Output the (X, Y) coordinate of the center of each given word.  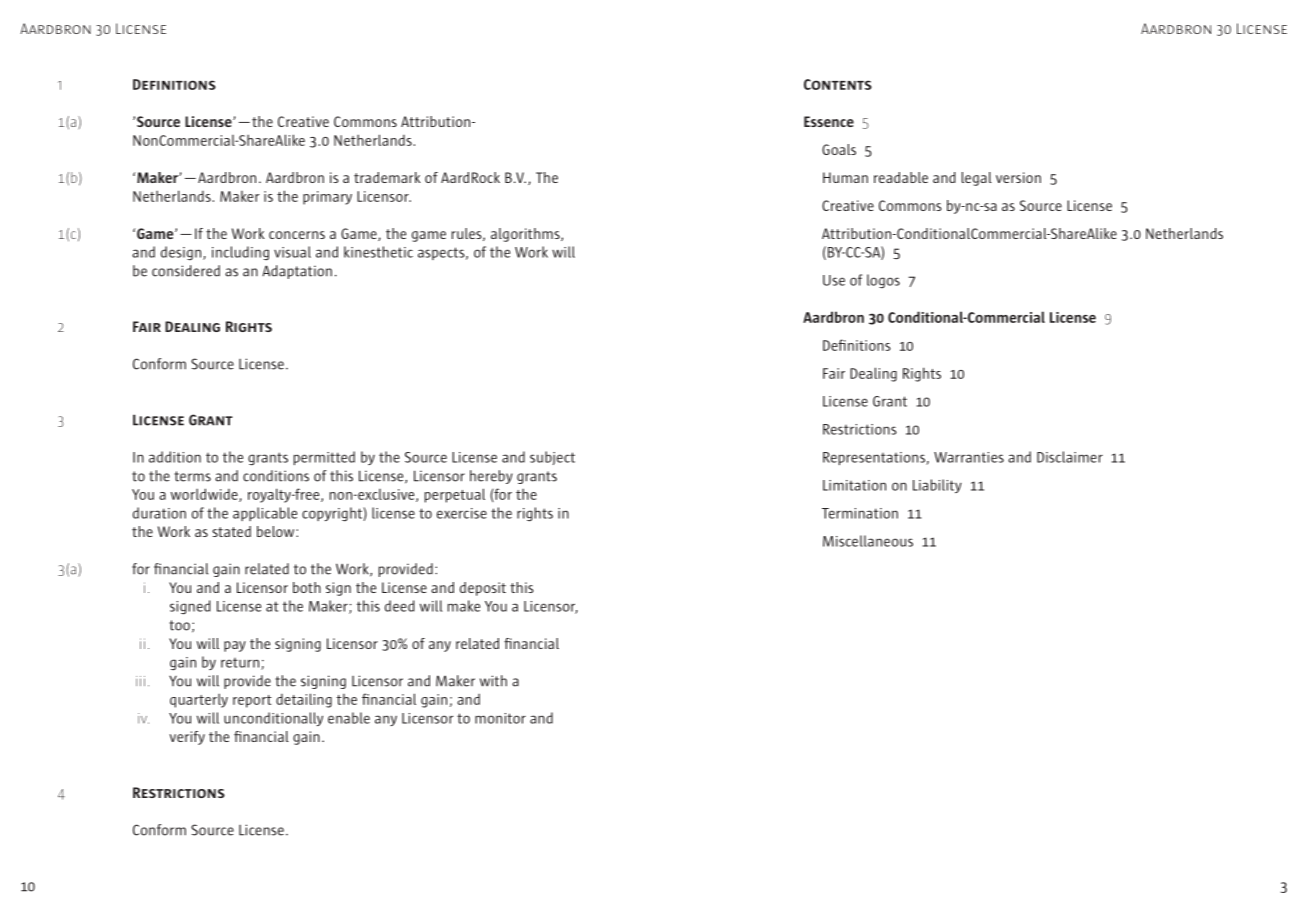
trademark (387, 177)
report (252, 701)
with (493, 681)
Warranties (969, 457)
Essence (829, 121)
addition (175, 457)
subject (552, 458)
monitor (500, 718)
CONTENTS (838, 84)
